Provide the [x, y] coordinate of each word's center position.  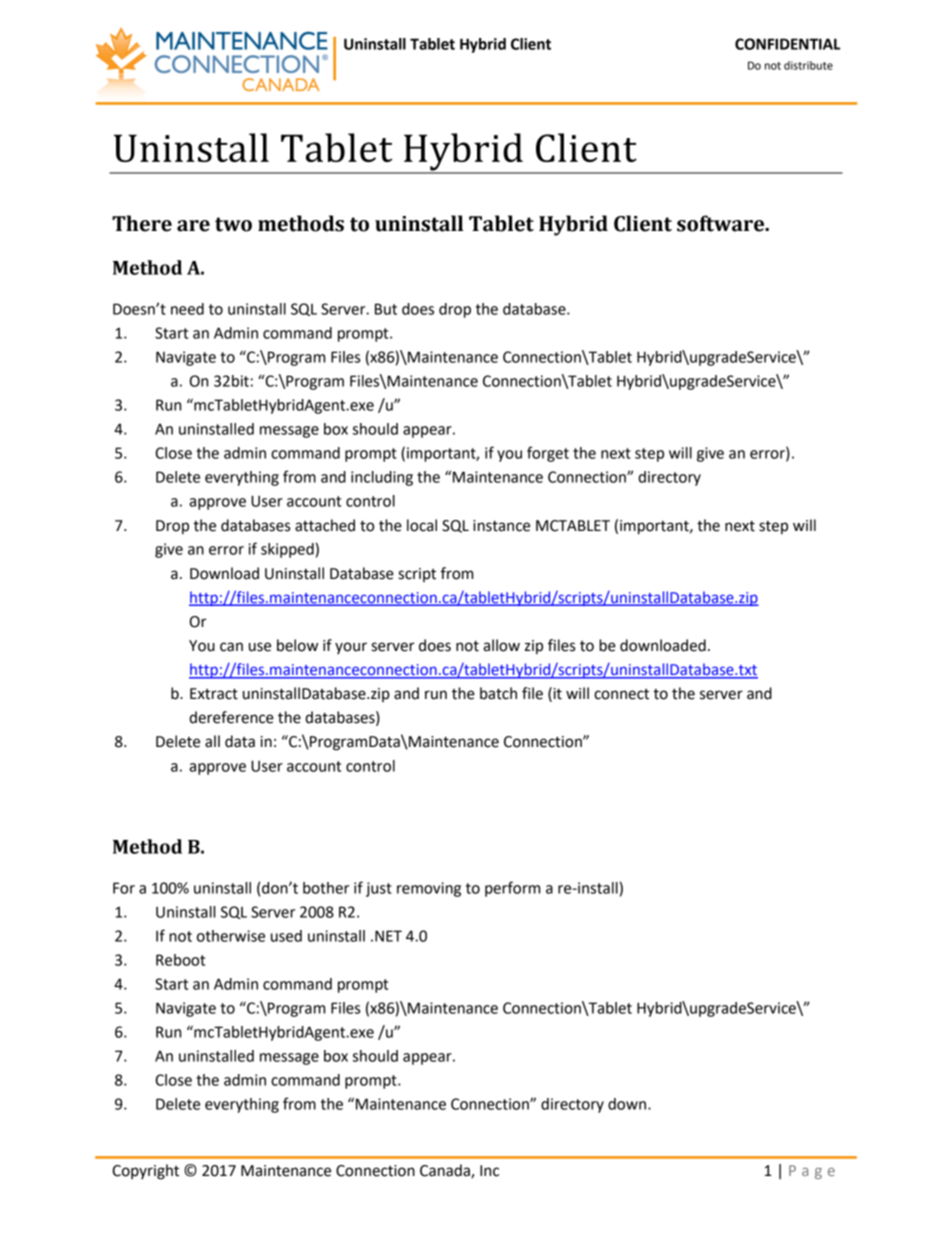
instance [501, 526]
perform [512, 889]
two [233, 224]
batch [498, 693]
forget [548, 454]
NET [388, 936]
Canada [446, 1171]
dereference [231, 717]
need [187, 309]
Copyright [145, 1172]
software [722, 223]
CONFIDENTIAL [787, 44]
